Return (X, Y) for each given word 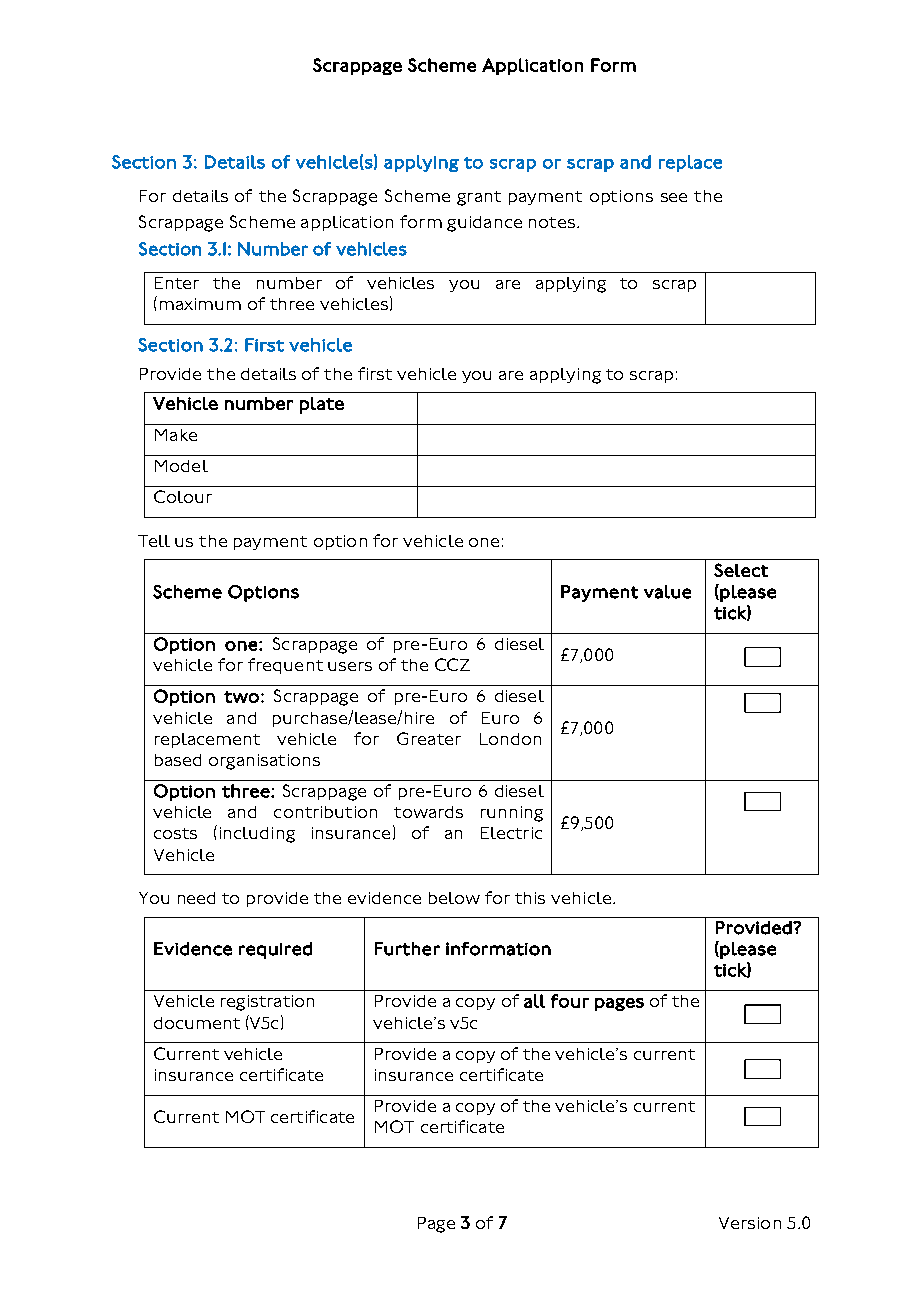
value (667, 592)
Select (741, 570)
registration (267, 1003)
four (570, 1001)
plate (322, 405)
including (257, 835)
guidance (484, 224)
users (350, 666)
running (512, 814)
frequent (285, 666)
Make (176, 435)
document (197, 1023)
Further (407, 949)
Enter (177, 283)
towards (428, 812)
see (674, 197)
